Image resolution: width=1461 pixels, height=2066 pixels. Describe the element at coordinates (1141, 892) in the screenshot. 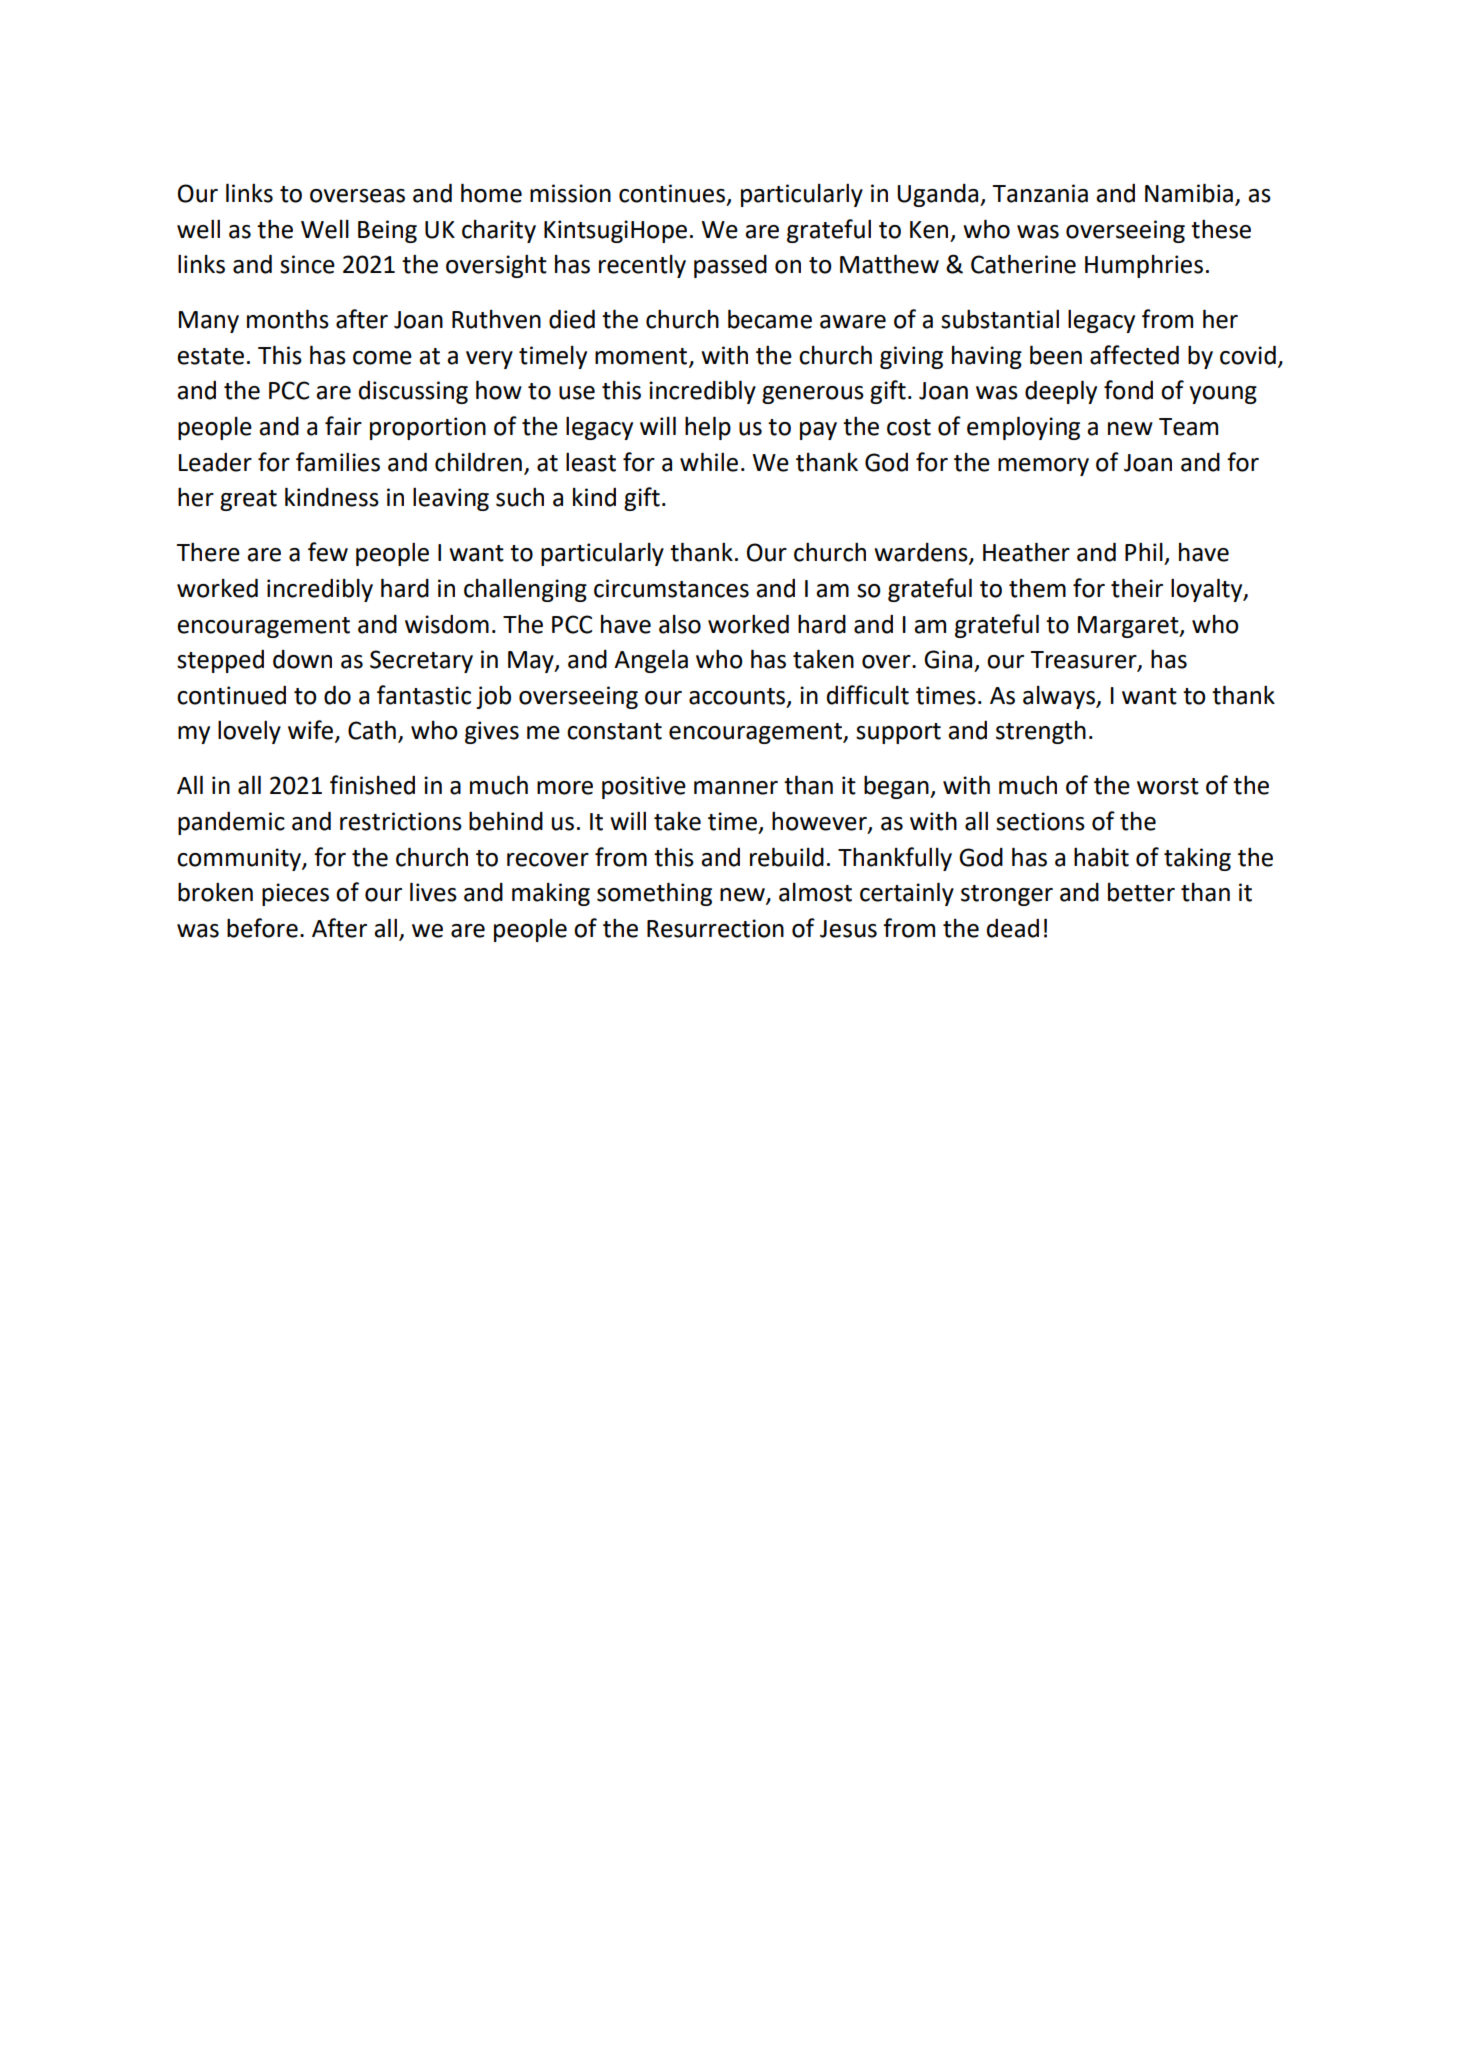

I see `better` at that location.
